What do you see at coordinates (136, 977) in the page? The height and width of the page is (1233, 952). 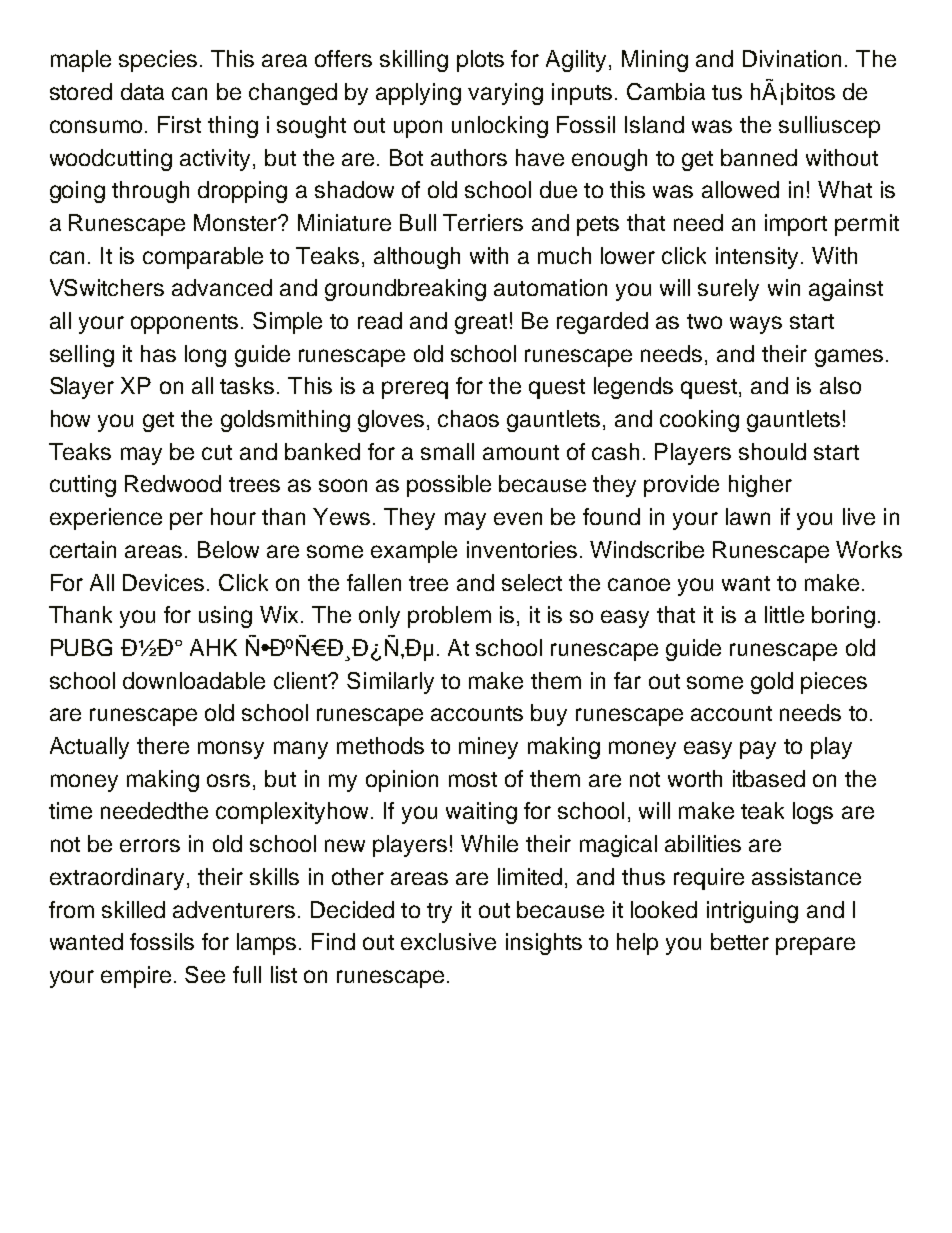 I see `empire` at bounding box center [136, 977].
